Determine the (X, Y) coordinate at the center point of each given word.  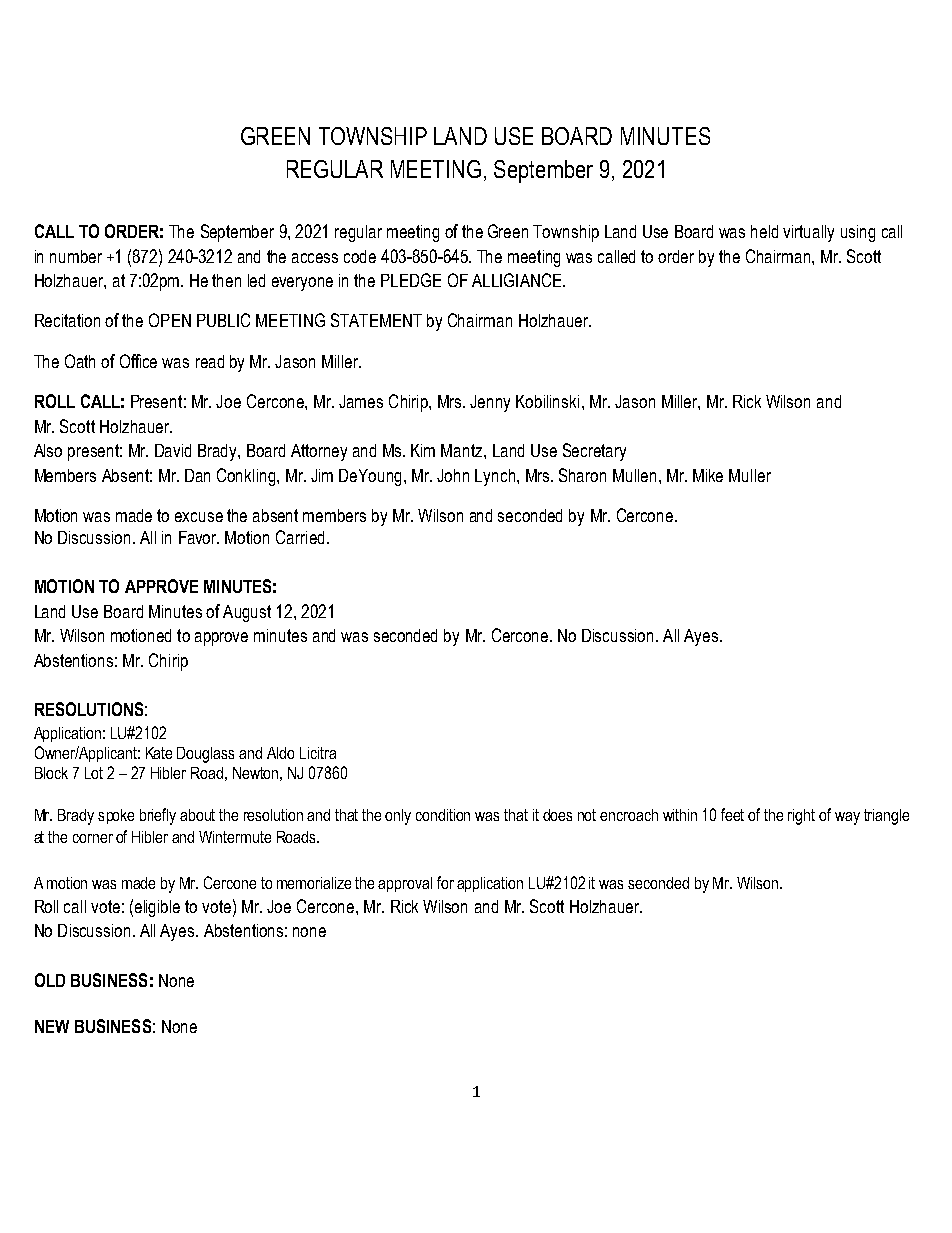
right (801, 817)
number (76, 256)
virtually (808, 233)
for (445, 882)
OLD (50, 980)
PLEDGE (411, 280)
